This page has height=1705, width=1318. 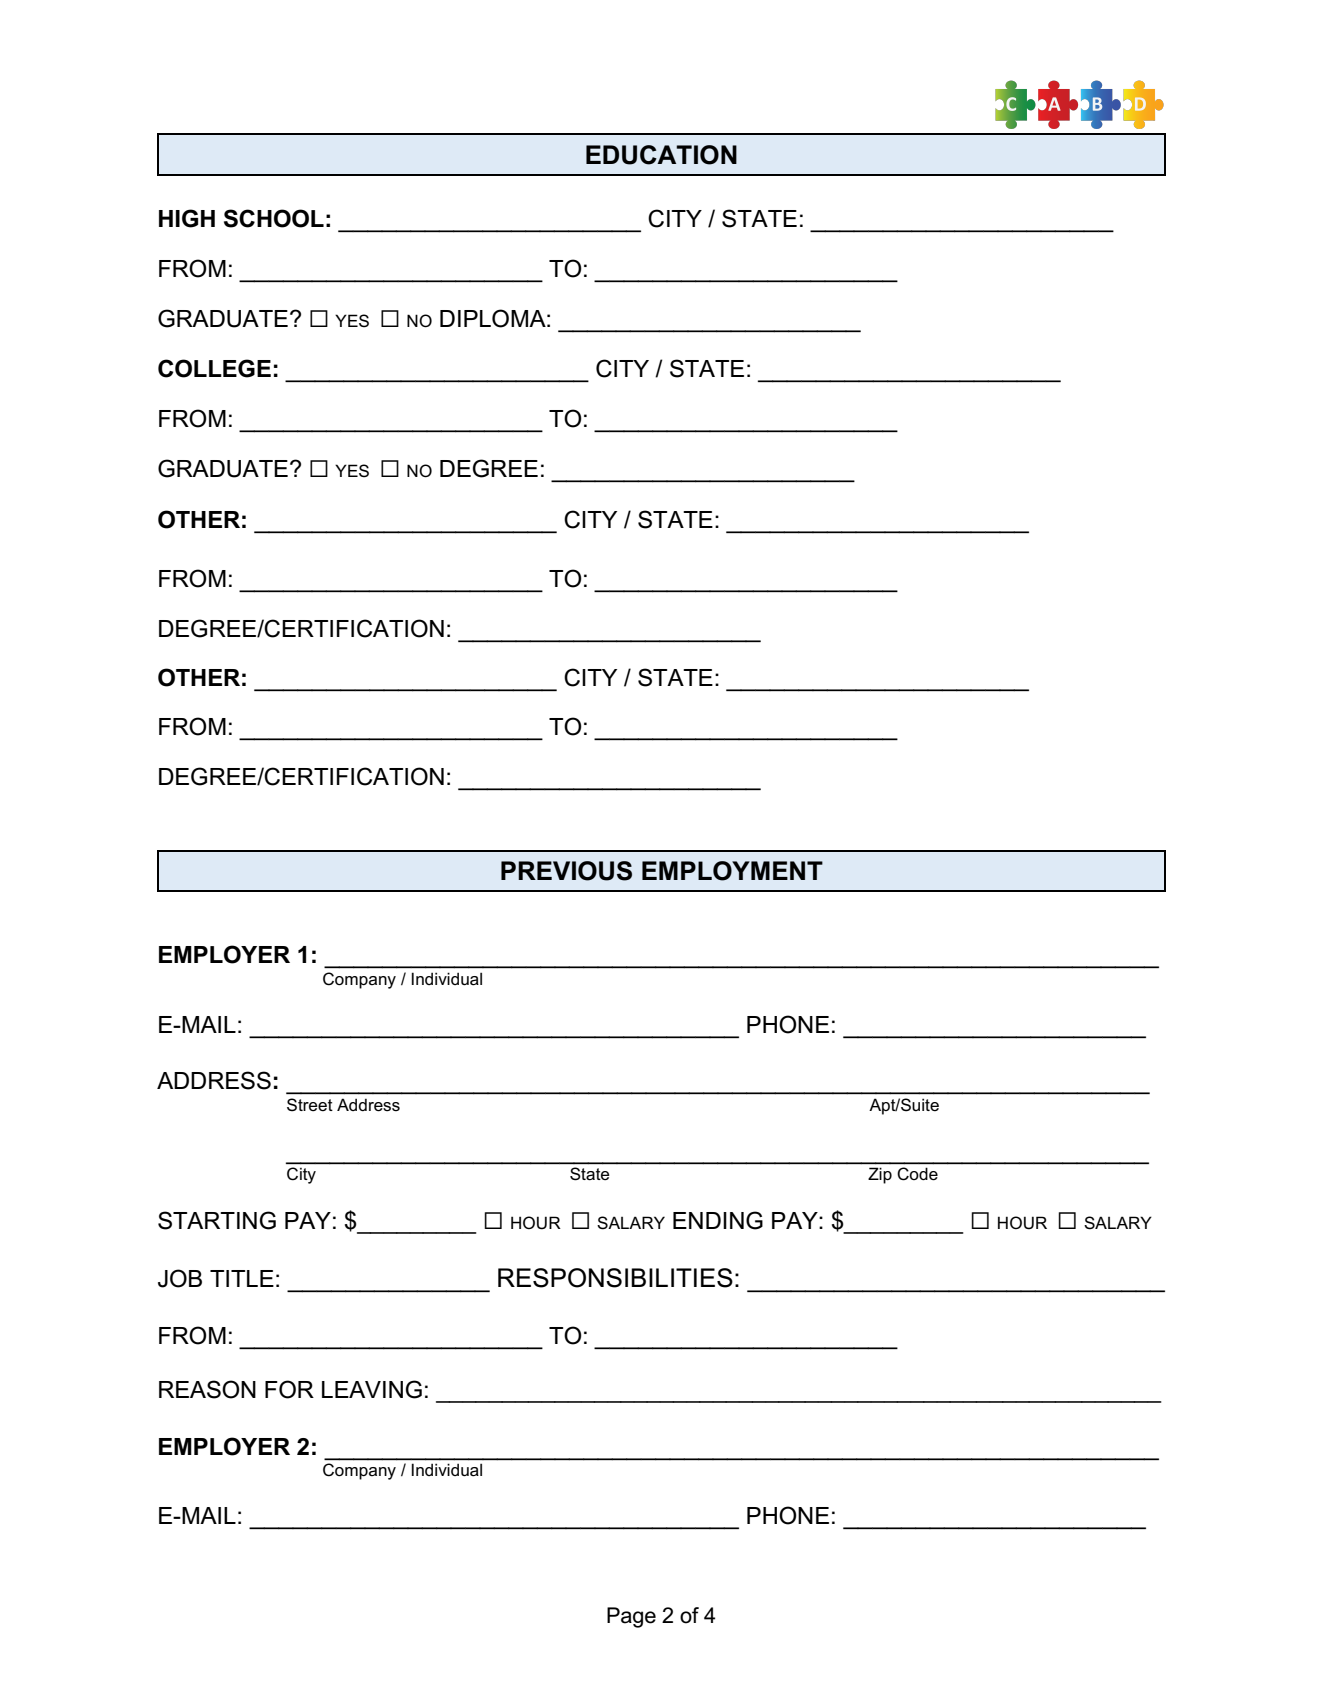 I want to click on STARTING, so click(x=217, y=1220).
